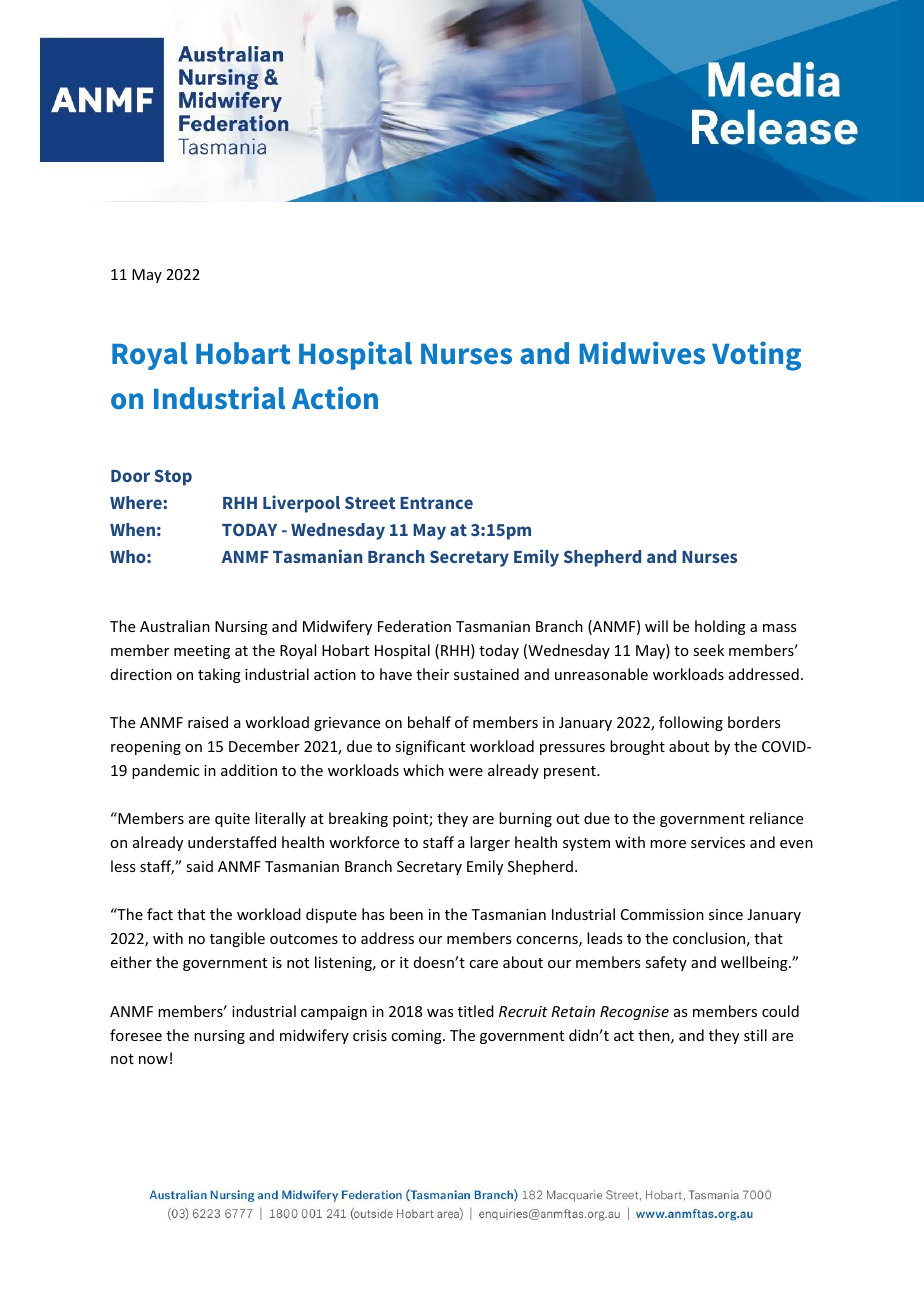 The height and width of the screenshot is (1309, 924). What do you see at coordinates (755, 1035) in the screenshot?
I see `still` at bounding box center [755, 1035].
